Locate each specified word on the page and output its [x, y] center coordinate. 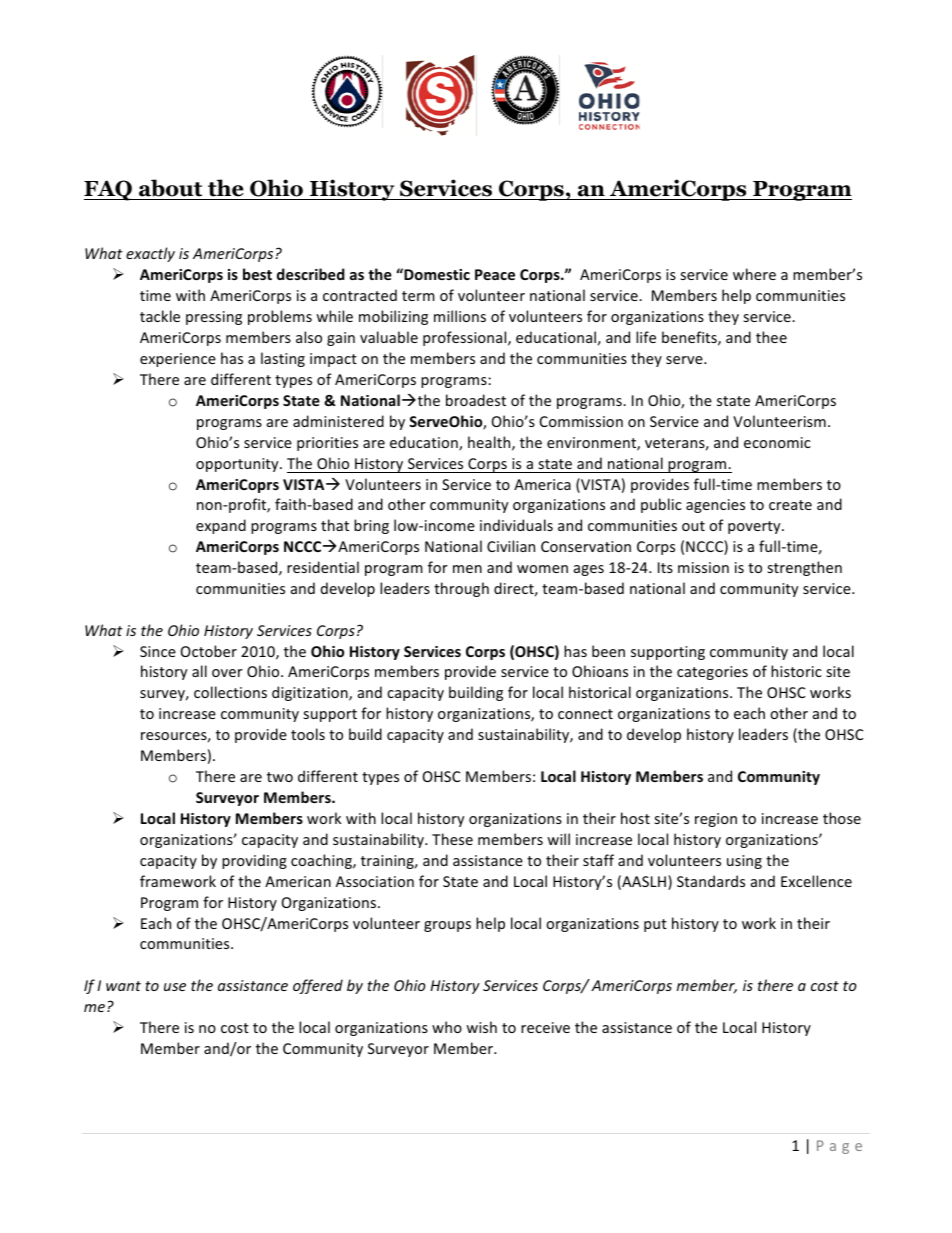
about [171, 189]
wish [481, 1027]
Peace [495, 274]
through [461, 589]
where [754, 274]
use [175, 987]
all [199, 671]
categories [712, 673]
